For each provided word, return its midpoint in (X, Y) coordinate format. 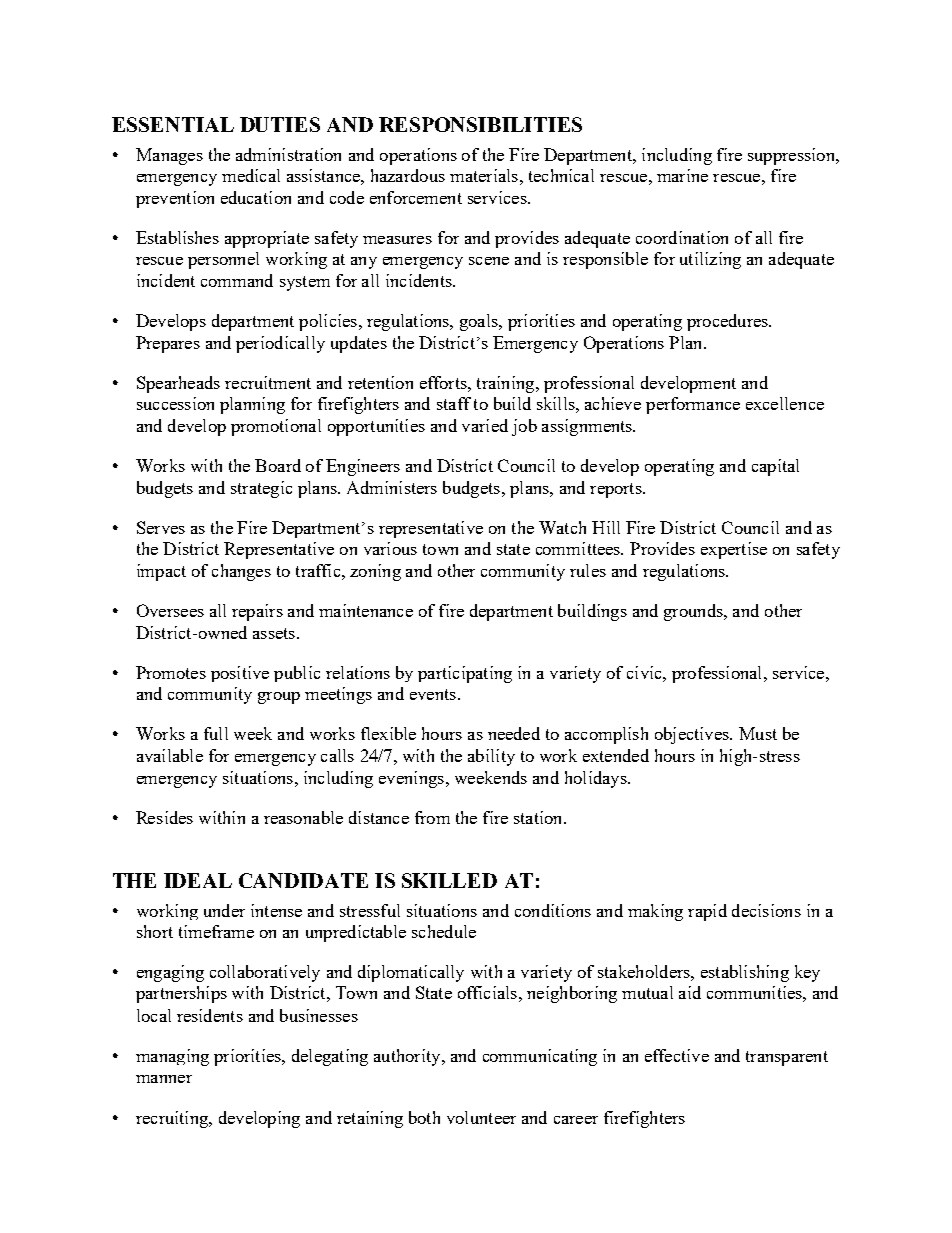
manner (164, 1079)
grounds (694, 612)
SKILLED (449, 880)
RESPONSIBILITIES (480, 124)
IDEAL (198, 880)
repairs (257, 612)
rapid (707, 912)
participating (465, 674)
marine (682, 175)
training (507, 384)
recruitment (268, 382)
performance (693, 405)
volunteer (481, 1117)
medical (251, 175)
